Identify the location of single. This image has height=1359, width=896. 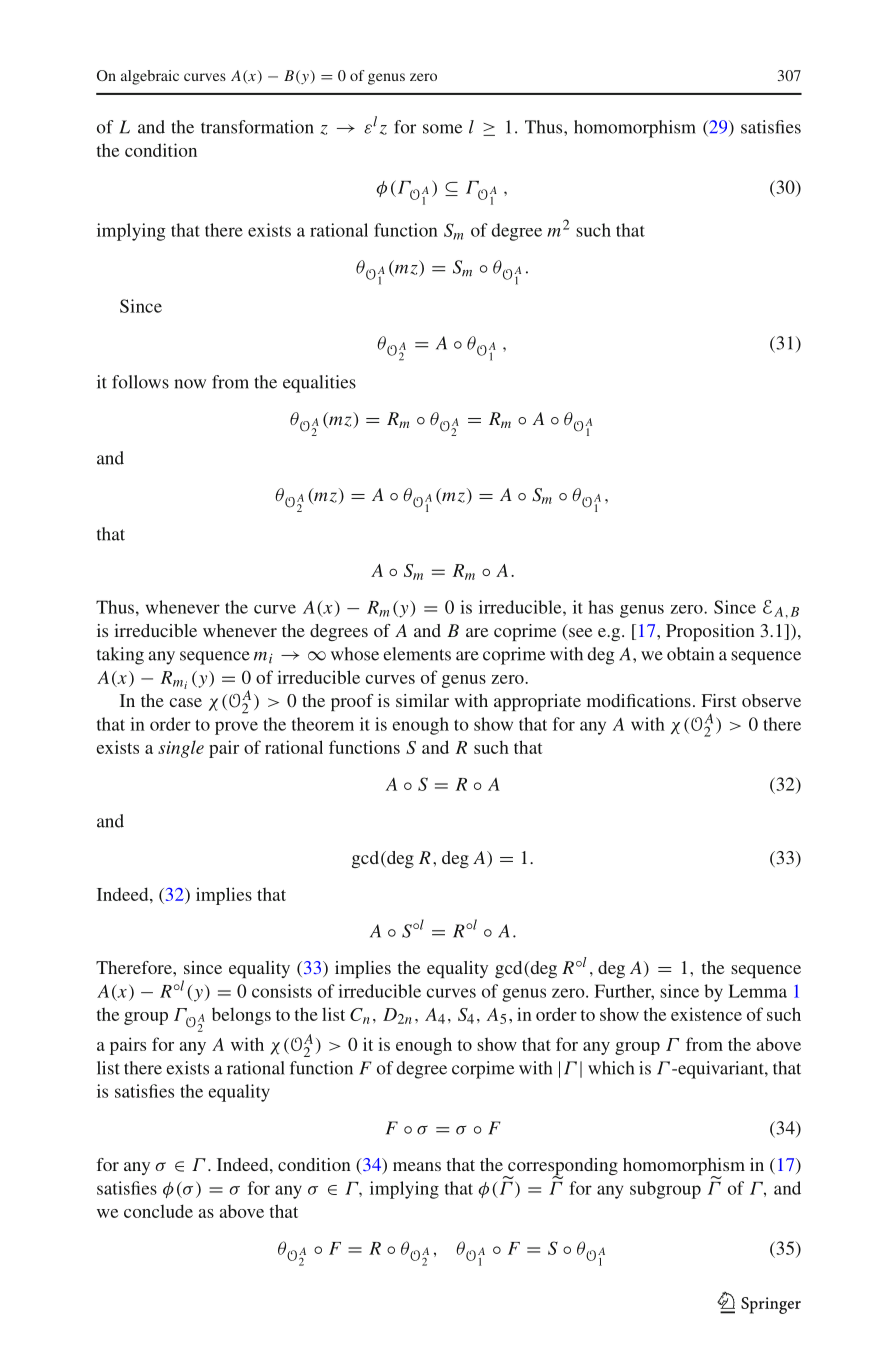
(181, 749).
